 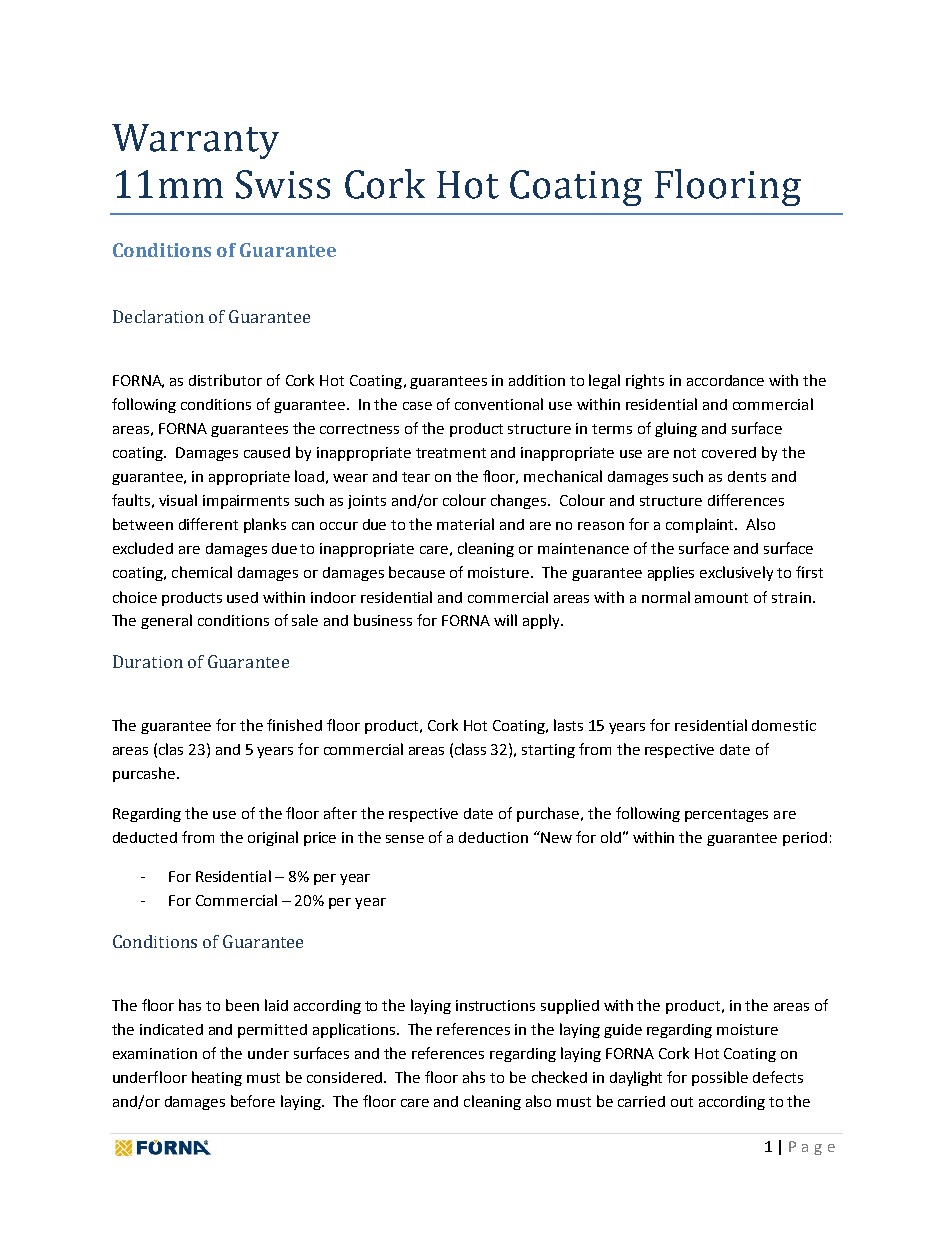 What do you see at coordinates (725, 380) in the screenshot?
I see `accordance` at bounding box center [725, 380].
